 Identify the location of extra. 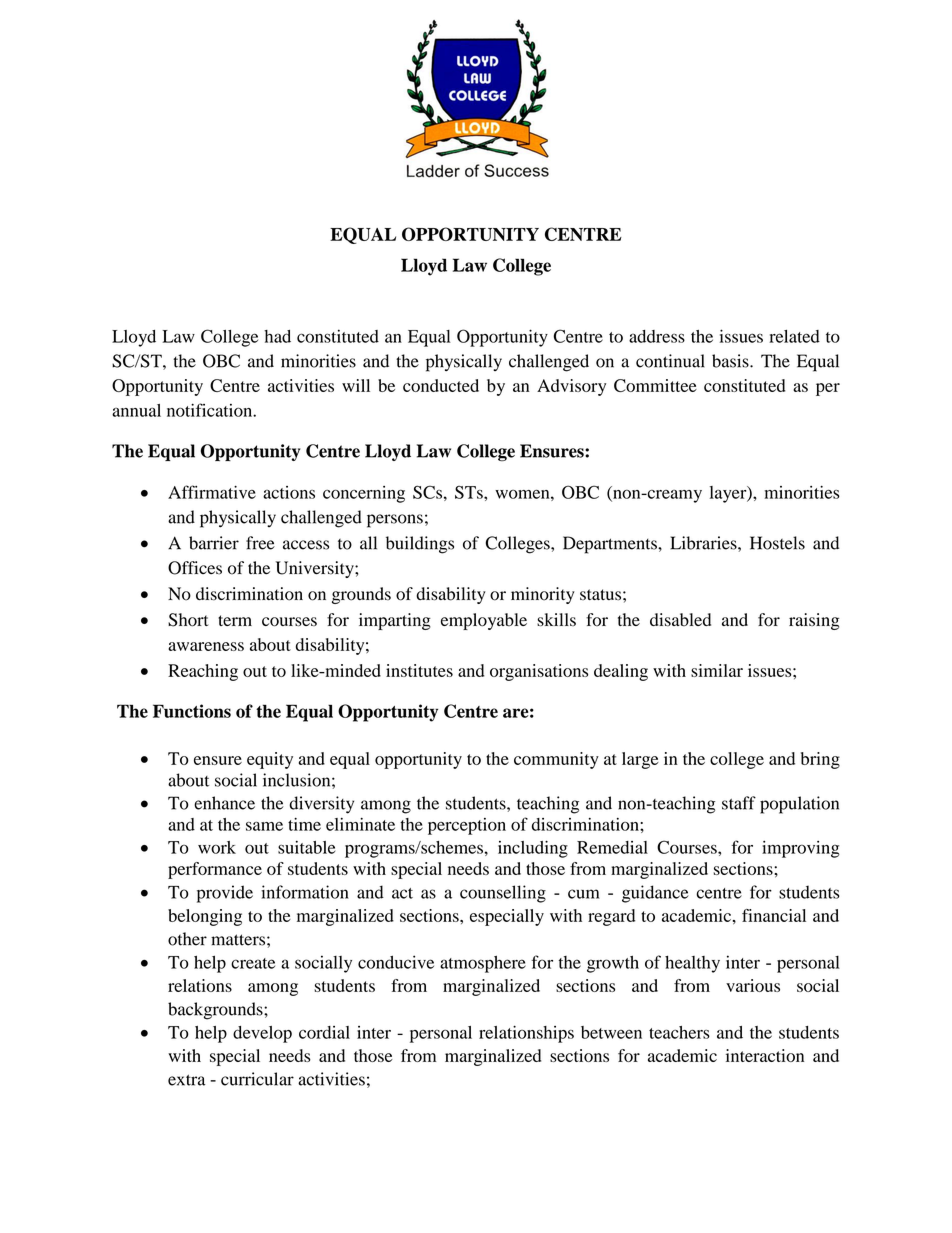
(187, 1080).
